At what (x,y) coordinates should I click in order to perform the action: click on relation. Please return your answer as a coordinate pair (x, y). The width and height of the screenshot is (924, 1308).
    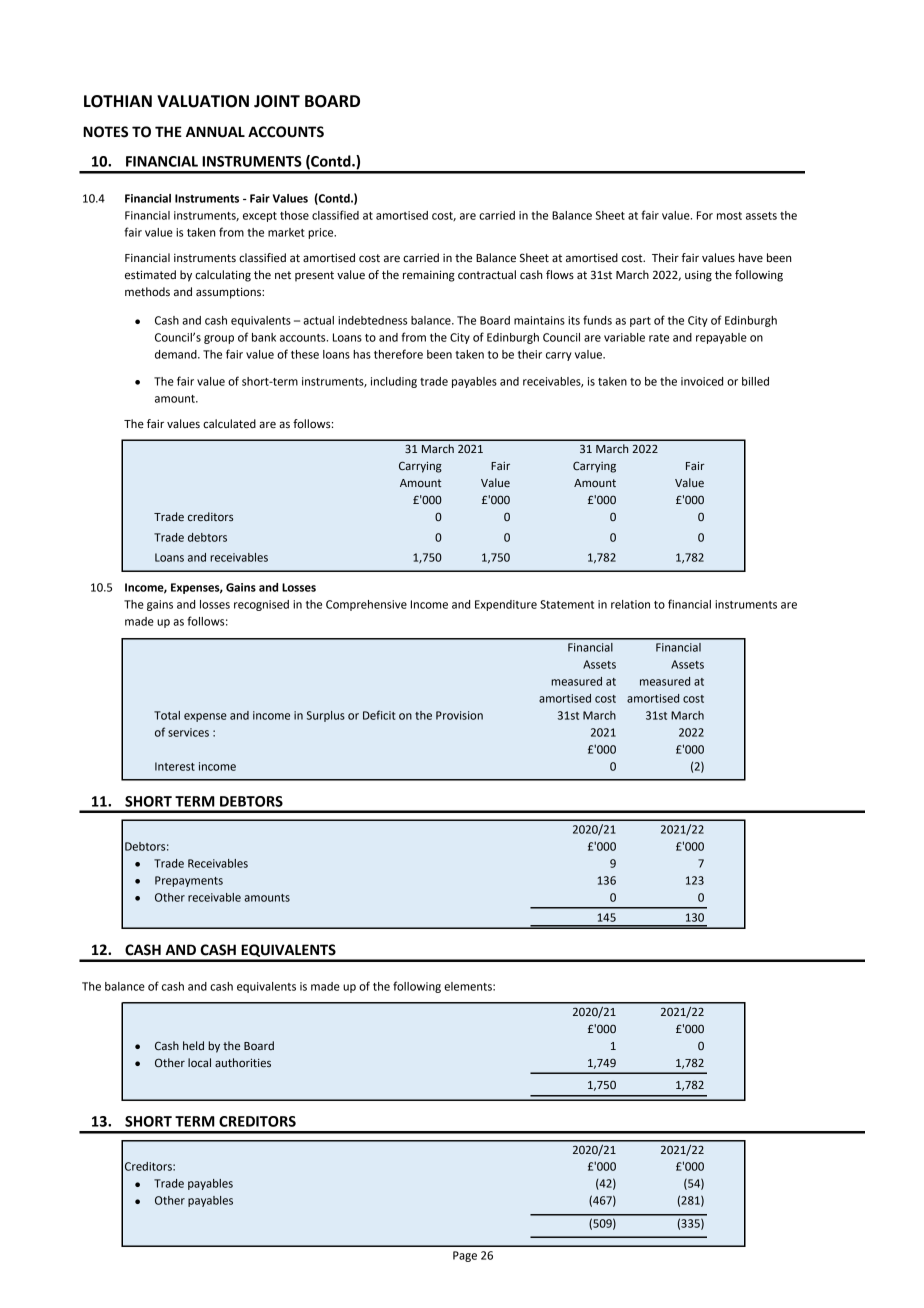
    Looking at the image, I should click on (630, 604).
